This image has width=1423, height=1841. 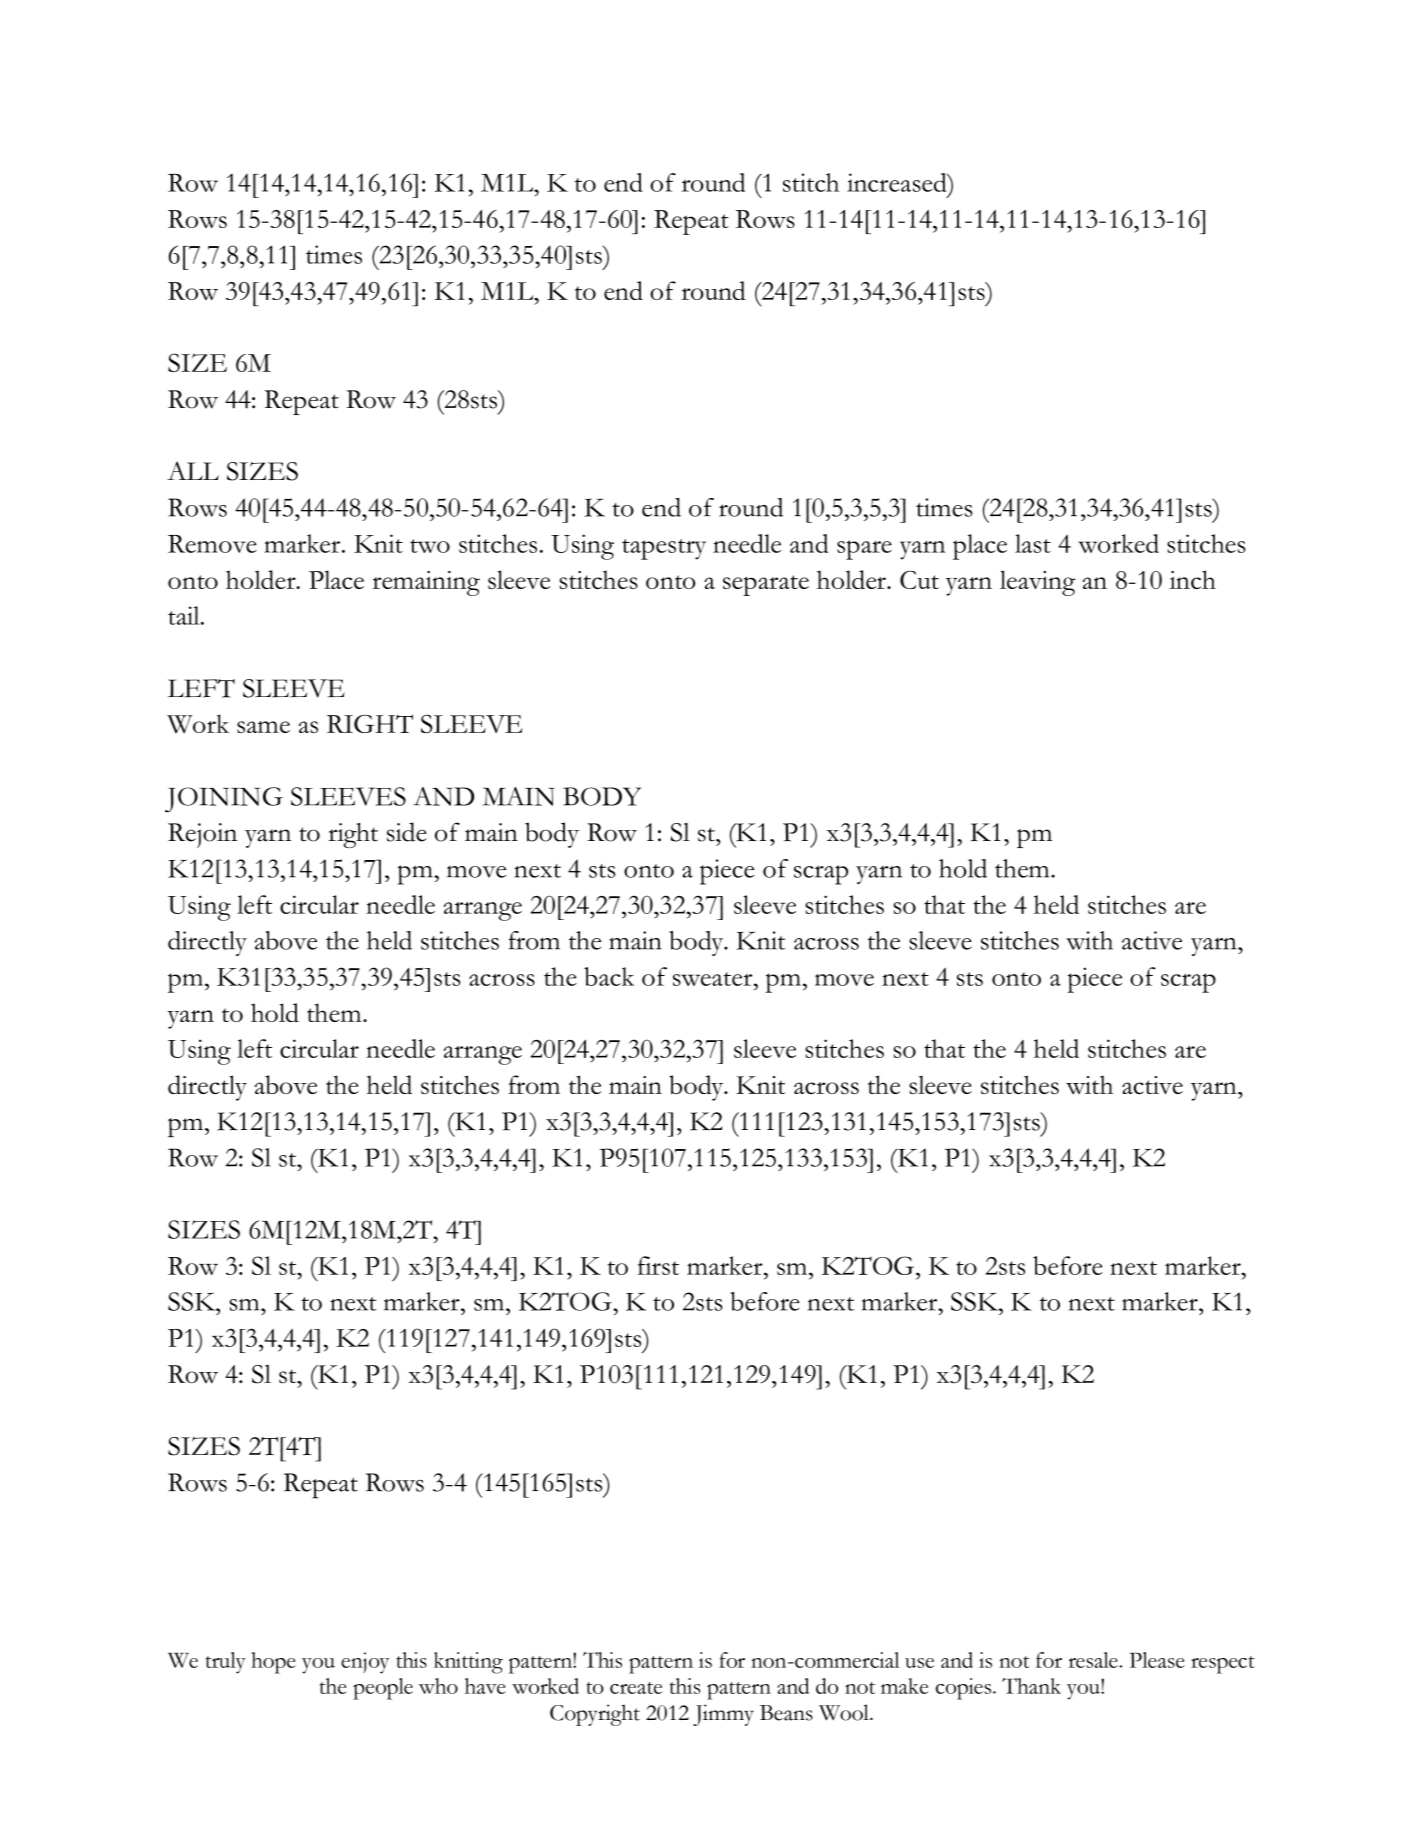 I want to click on resale, so click(x=1094, y=1660).
